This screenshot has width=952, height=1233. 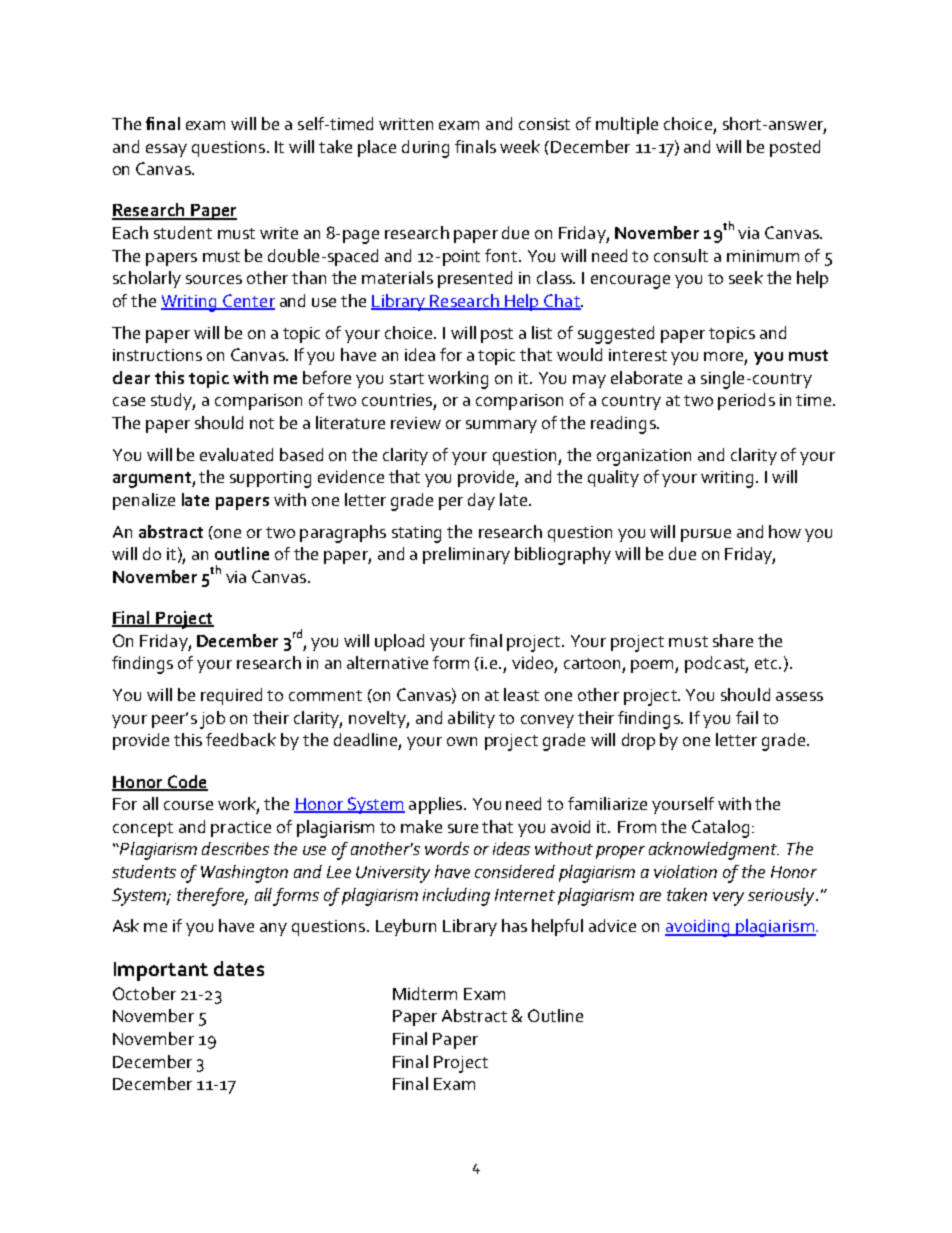 What do you see at coordinates (728, 899) in the screenshot?
I see `very` at bounding box center [728, 899].
